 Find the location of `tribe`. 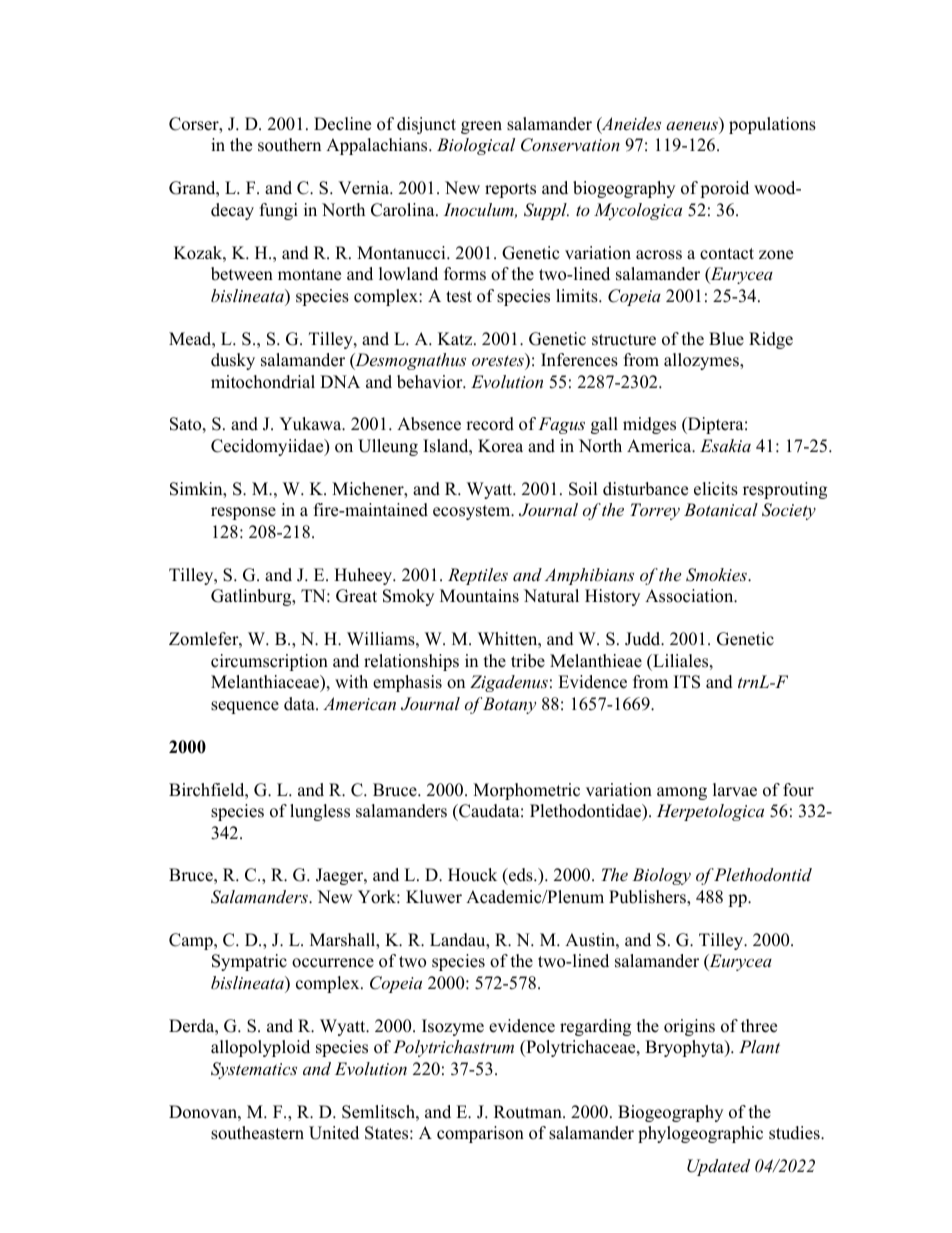

tribe is located at coordinates (528, 661).
